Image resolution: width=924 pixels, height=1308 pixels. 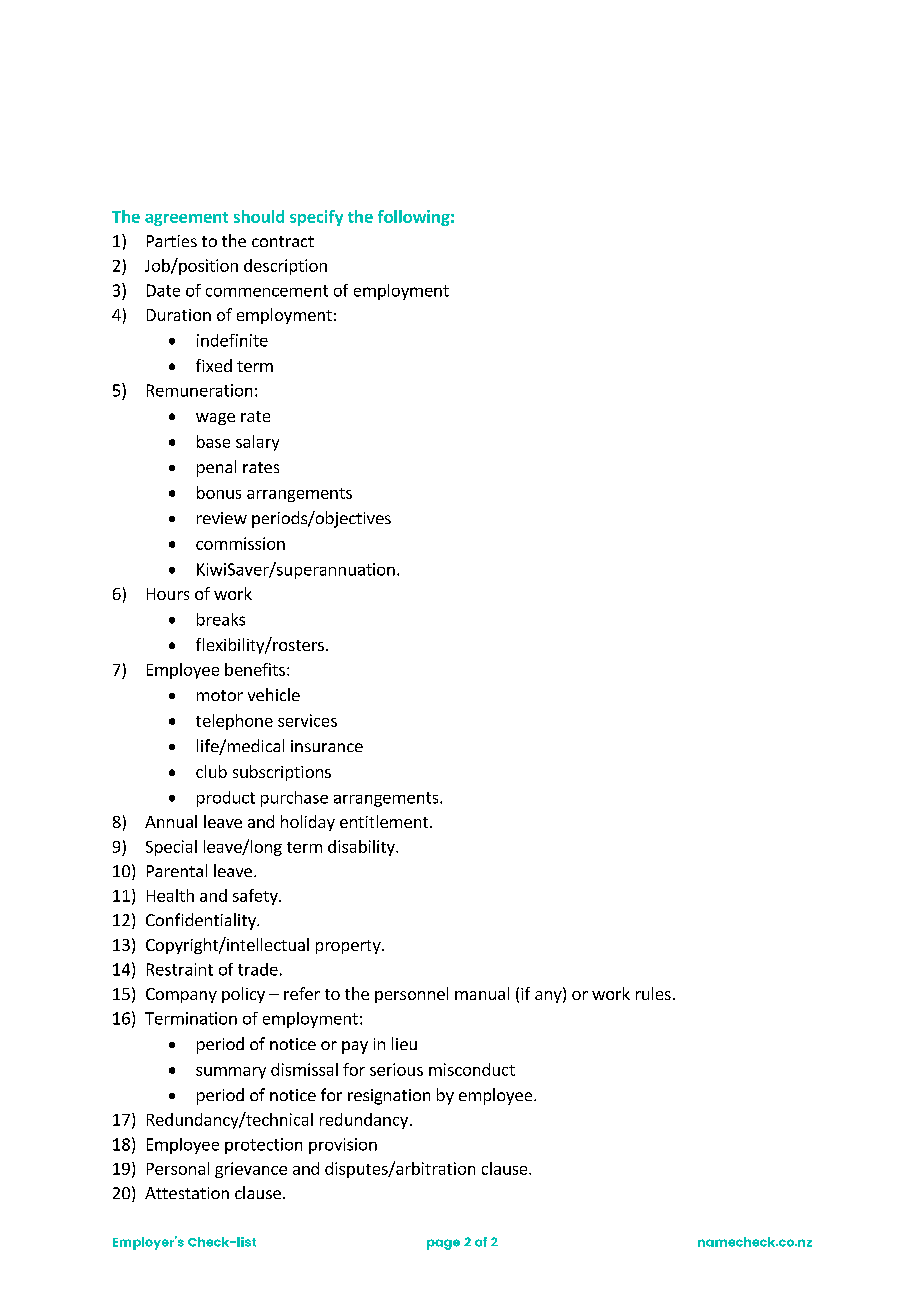 I want to click on safety, so click(x=256, y=897).
